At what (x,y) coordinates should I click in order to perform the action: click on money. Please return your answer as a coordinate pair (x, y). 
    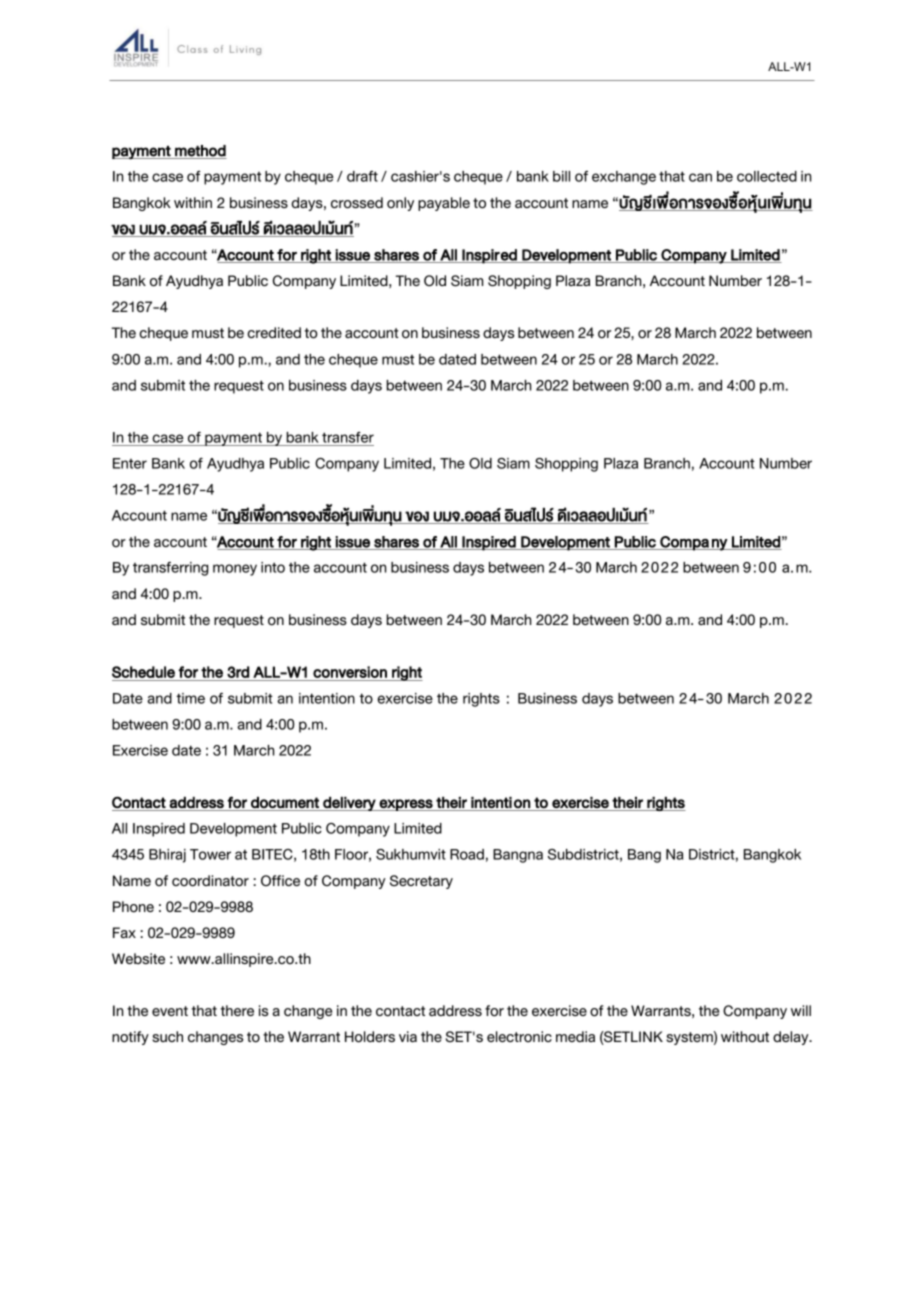
    Looking at the image, I should click on (235, 570).
